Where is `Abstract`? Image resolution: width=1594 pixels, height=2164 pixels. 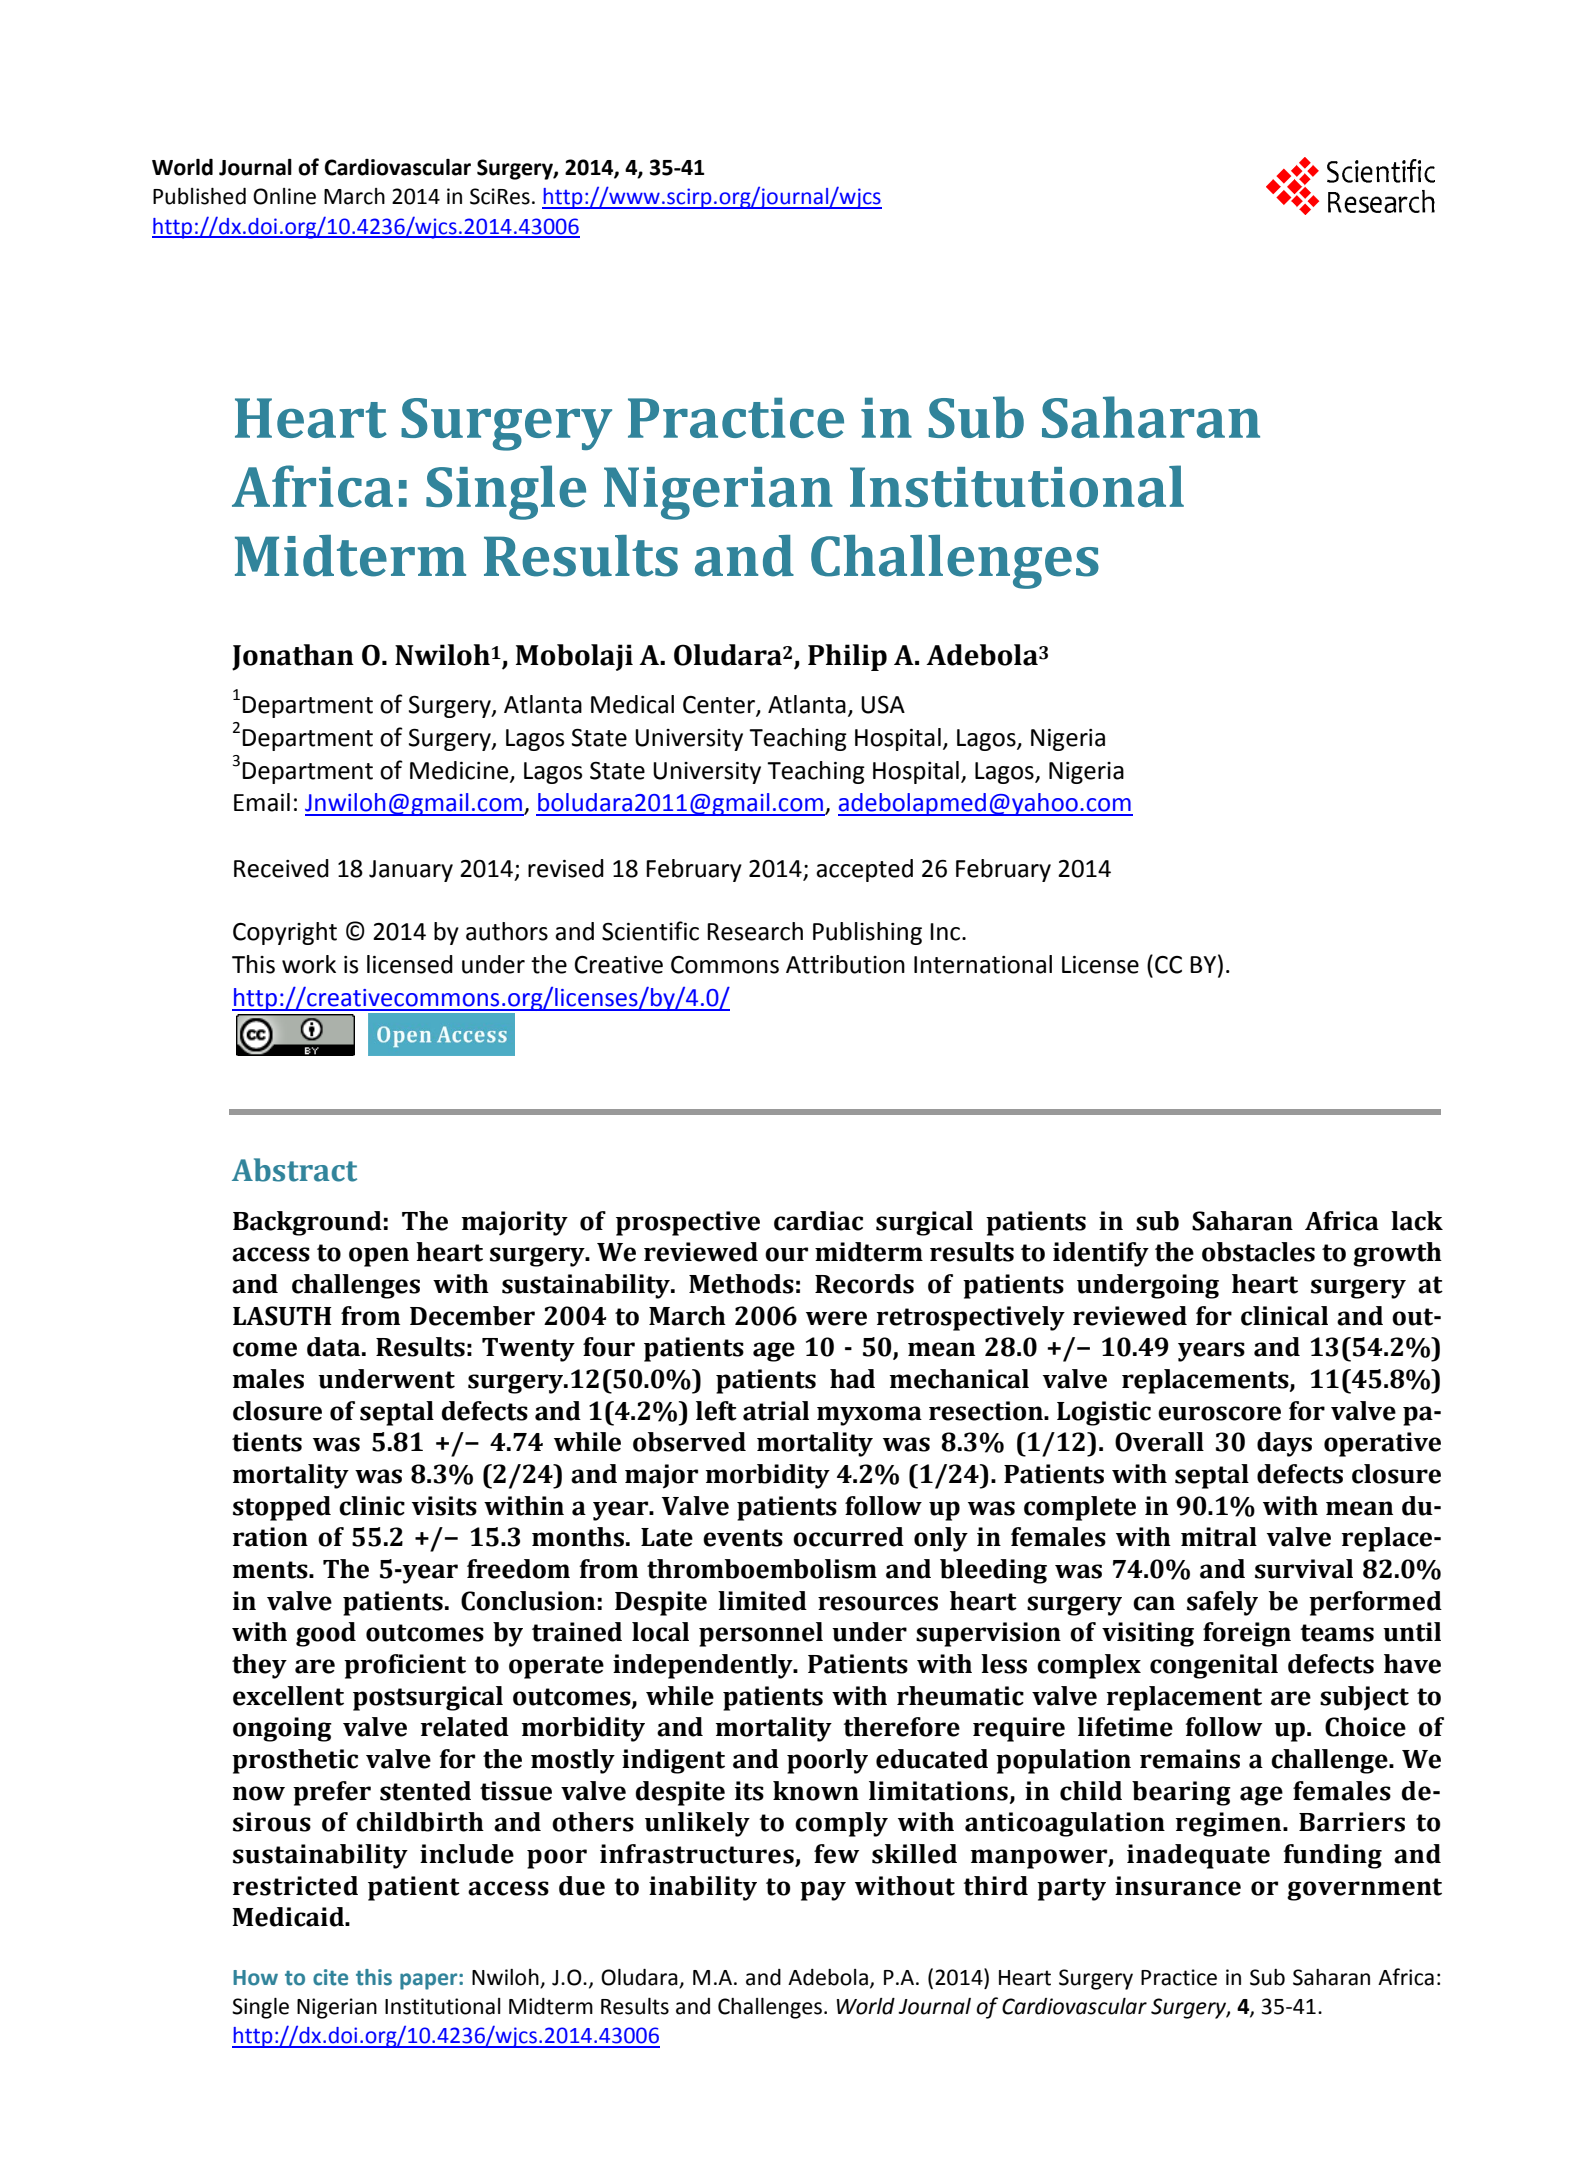 Abstract is located at coordinates (294, 1170).
